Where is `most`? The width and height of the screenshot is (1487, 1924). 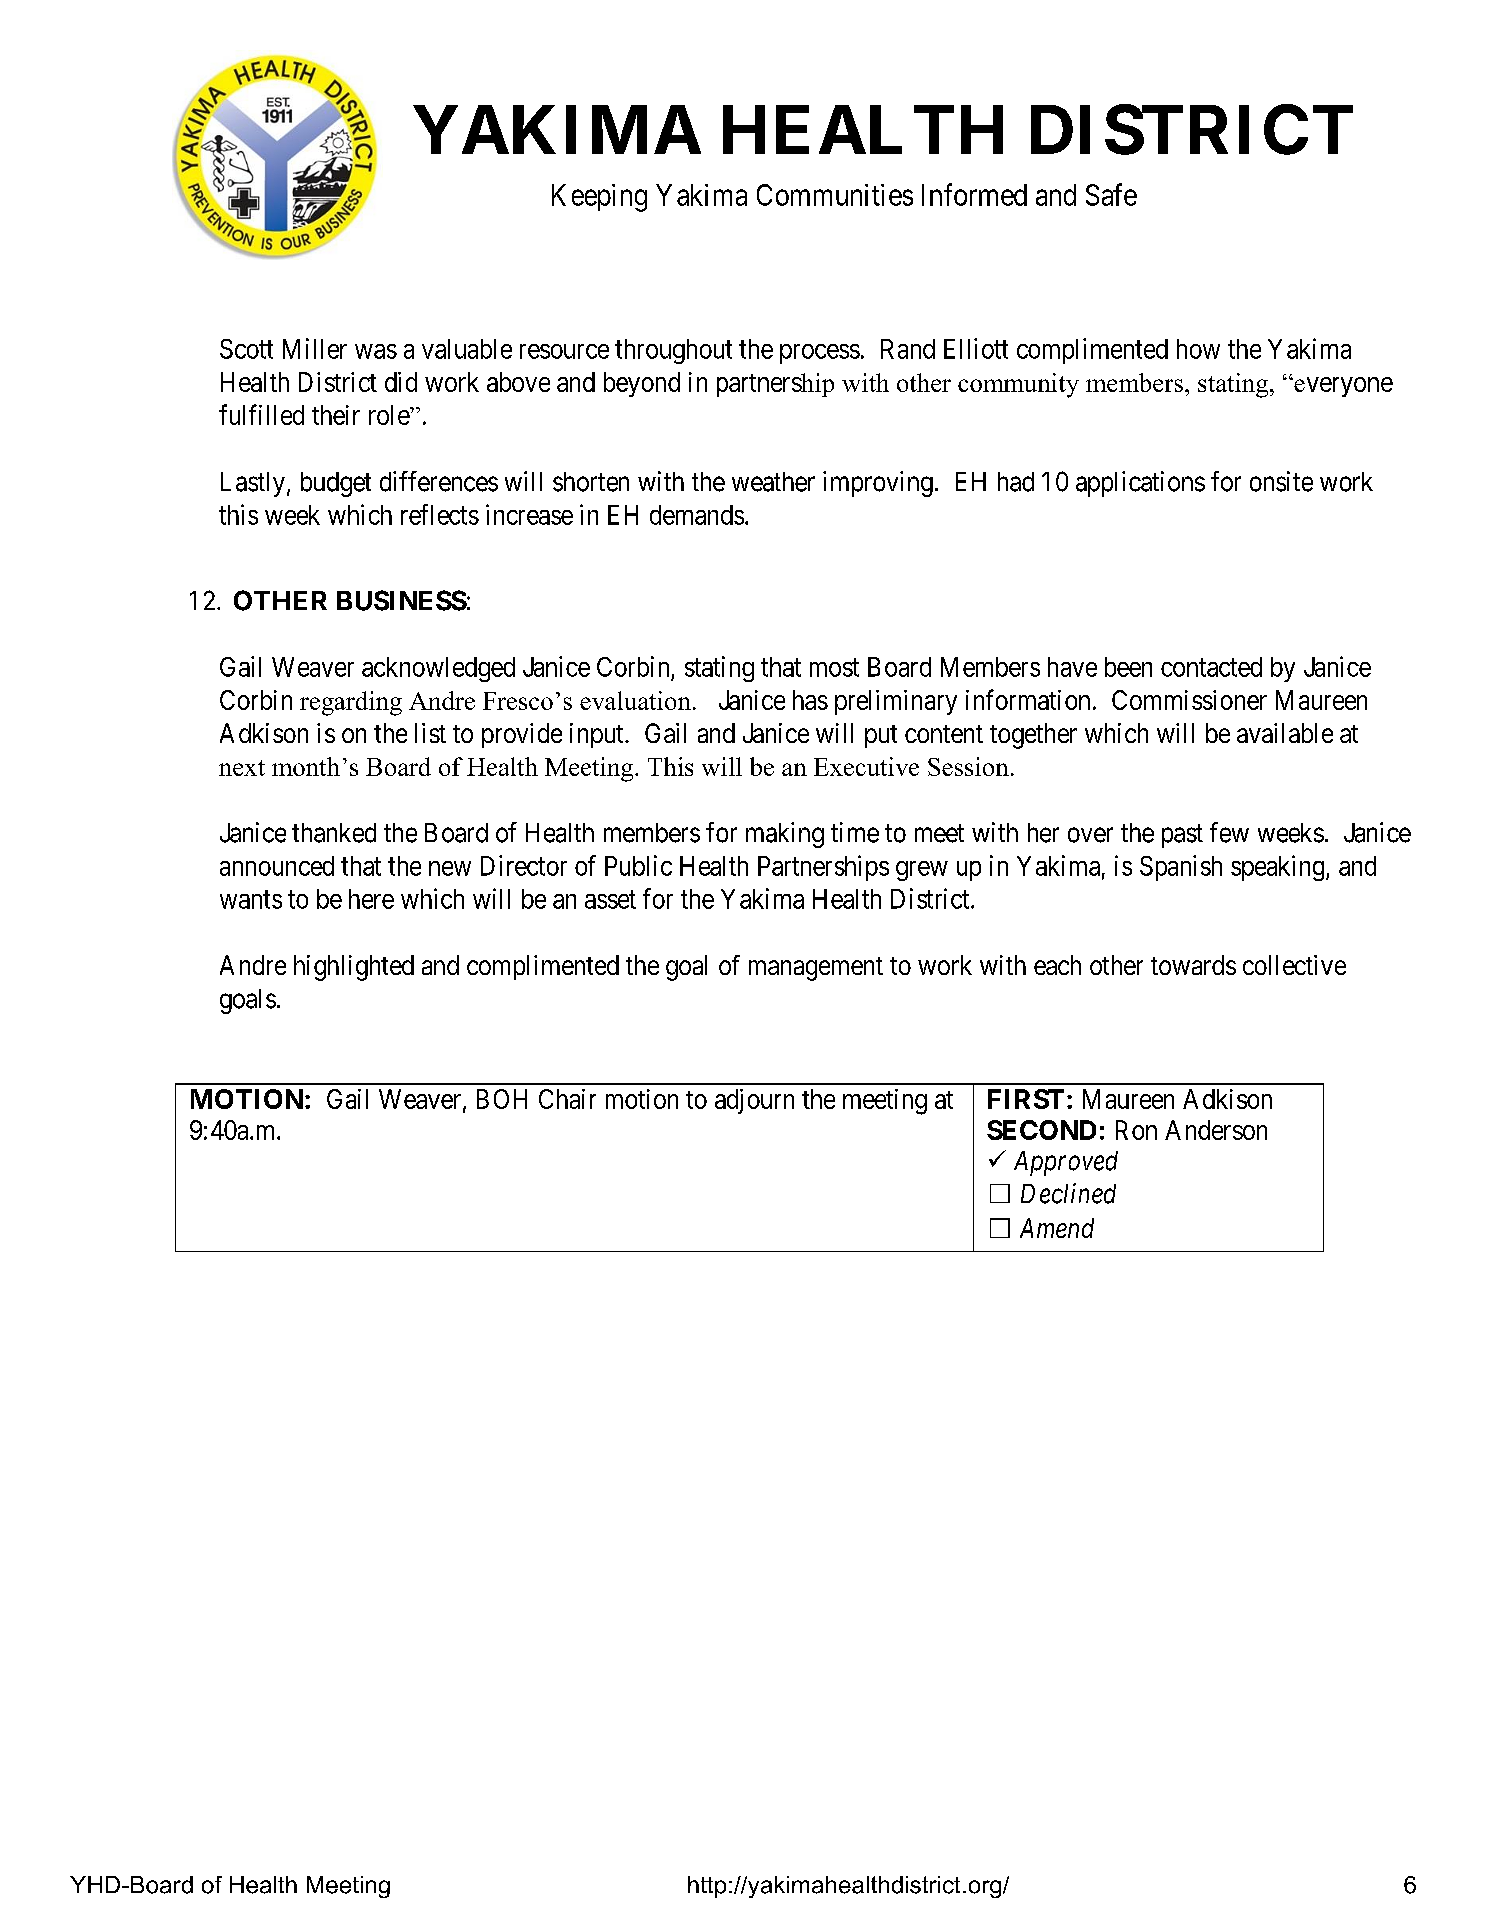 most is located at coordinates (834, 667).
